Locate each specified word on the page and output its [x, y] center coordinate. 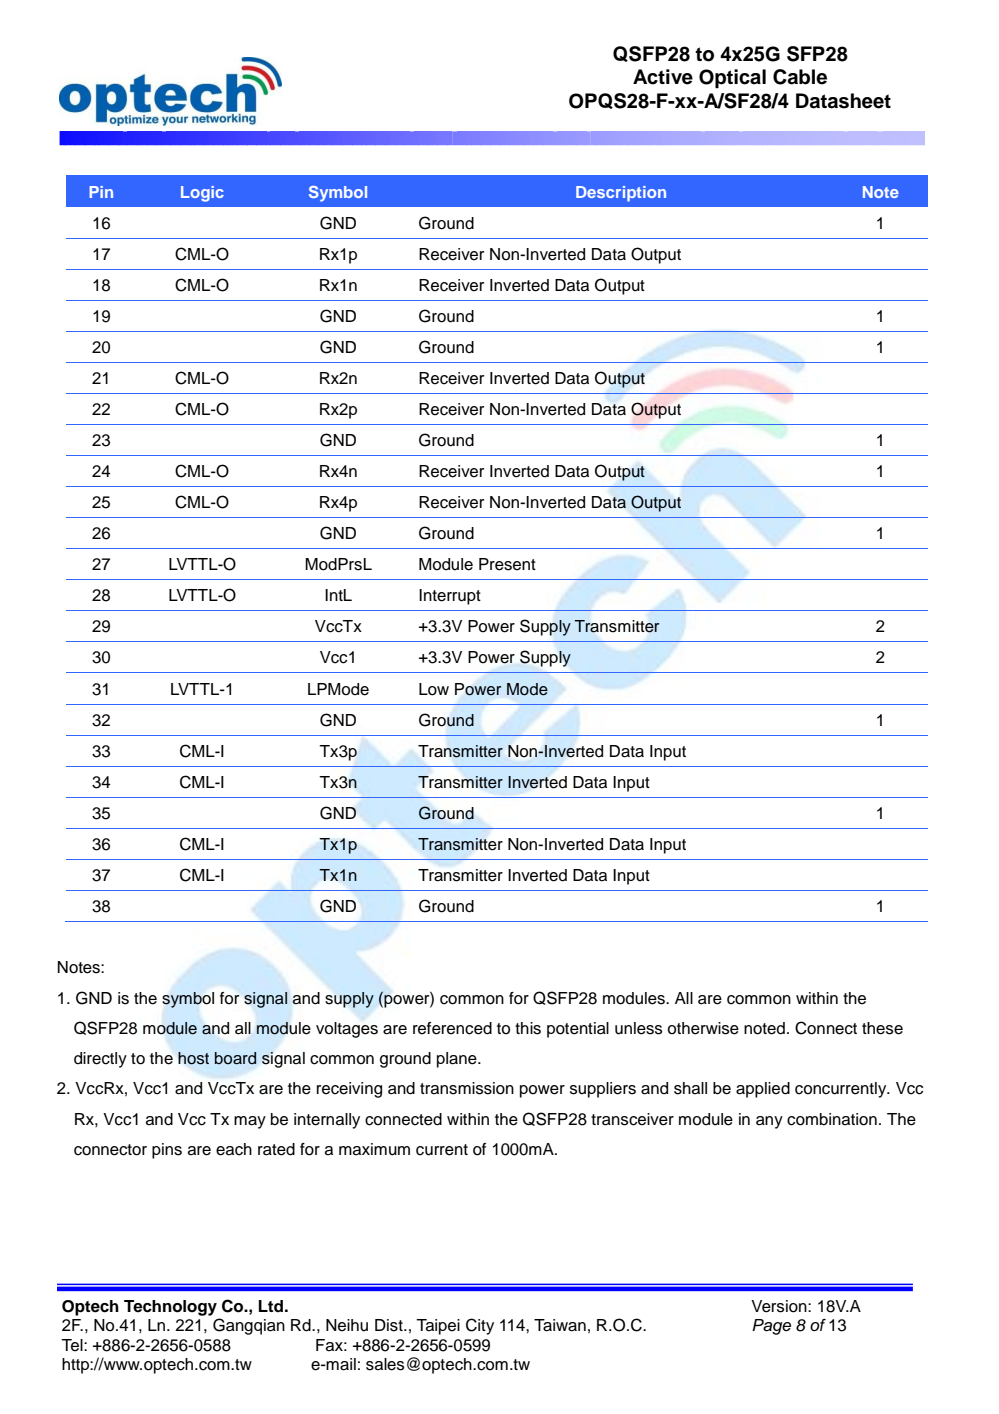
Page [771, 1327]
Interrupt [450, 597]
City [480, 1326]
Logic [202, 194]
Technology [170, 1308]
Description [621, 194]
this [528, 1028]
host [193, 1058]
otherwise [703, 1028]
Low [434, 689]
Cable [800, 77]
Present [507, 564]
